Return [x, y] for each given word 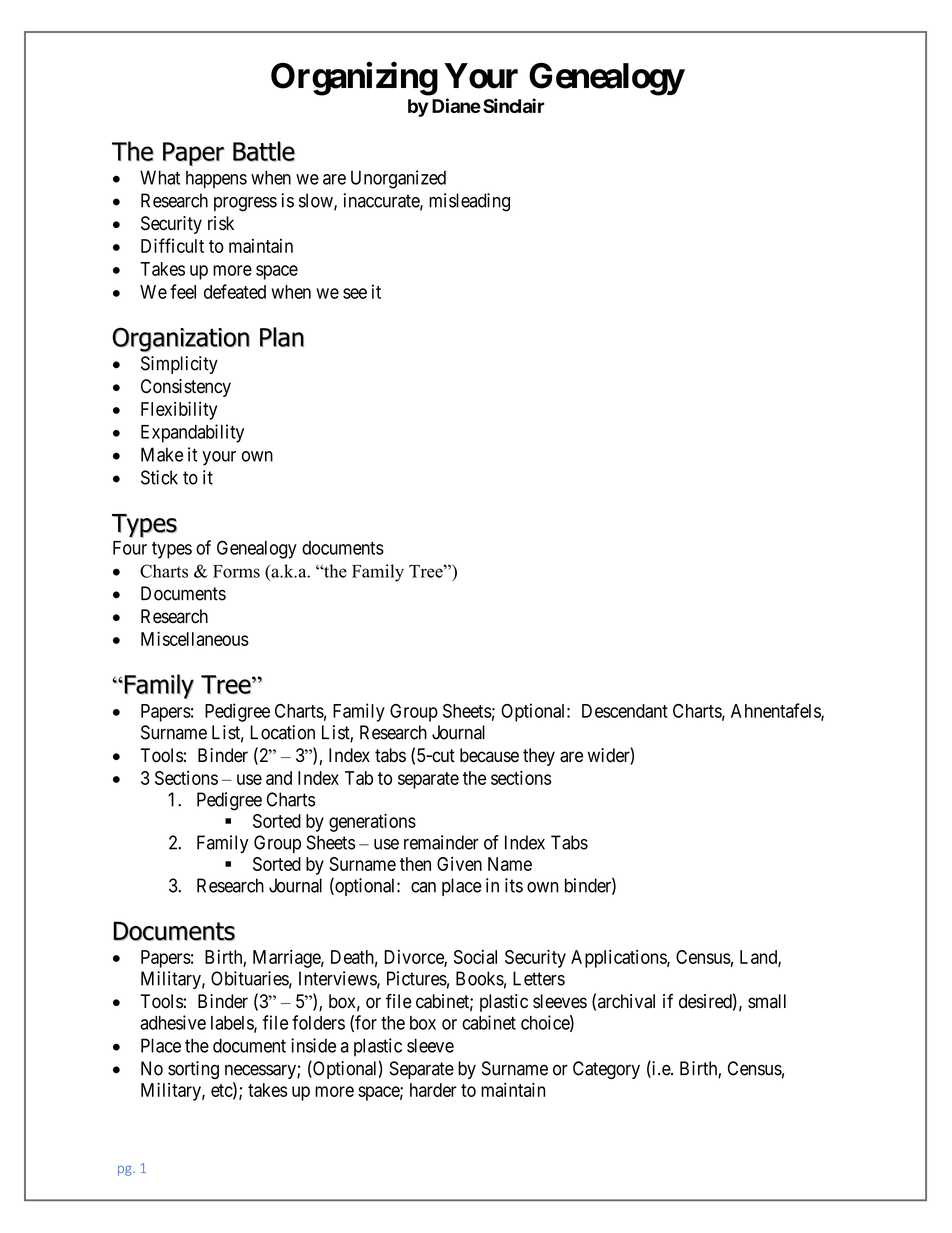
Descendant [625, 711]
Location [282, 732]
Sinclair [513, 105]
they [539, 757]
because [489, 755]
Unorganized [398, 179]
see [355, 293]
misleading [469, 202]
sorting [193, 1070]
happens [216, 180]
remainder [441, 842]
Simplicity [179, 365]
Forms [236, 571]
